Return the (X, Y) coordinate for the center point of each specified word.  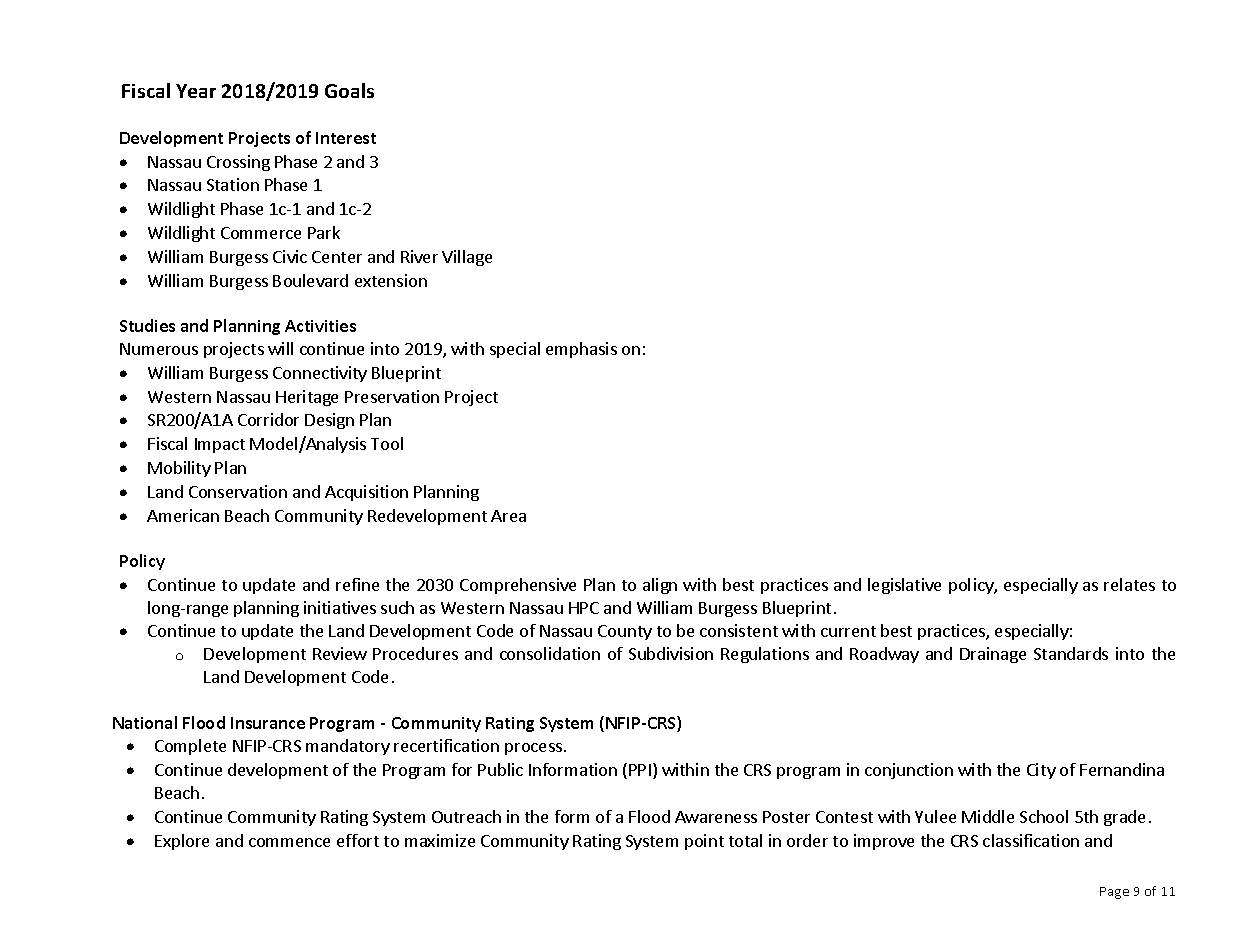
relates (1129, 584)
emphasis (581, 350)
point (704, 842)
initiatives (340, 607)
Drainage (993, 655)
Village (467, 258)
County (625, 632)
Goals (349, 90)
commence (289, 842)
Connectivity (320, 374)
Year (196, 91)
